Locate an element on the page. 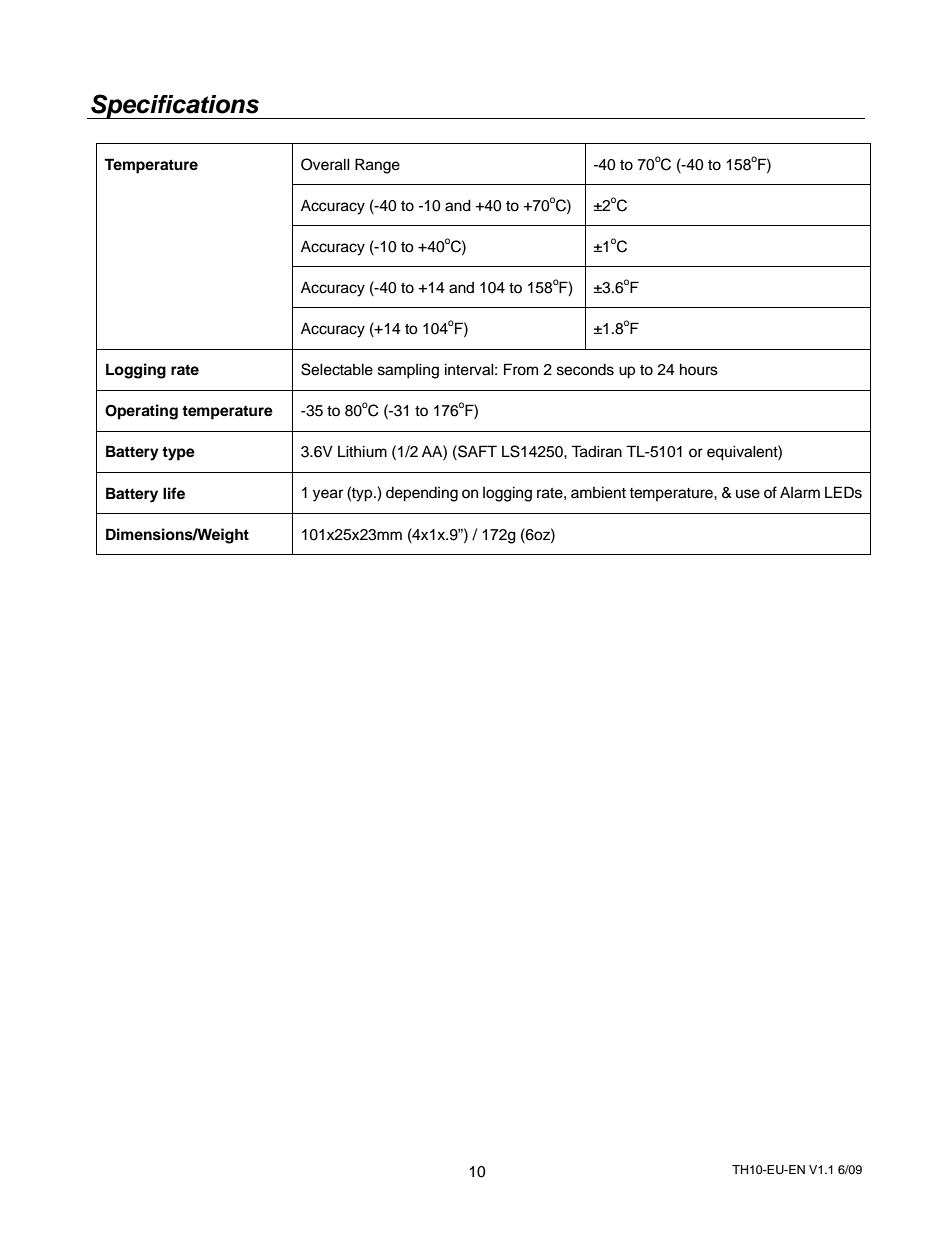  depending is located at coordinates (422, 494).
